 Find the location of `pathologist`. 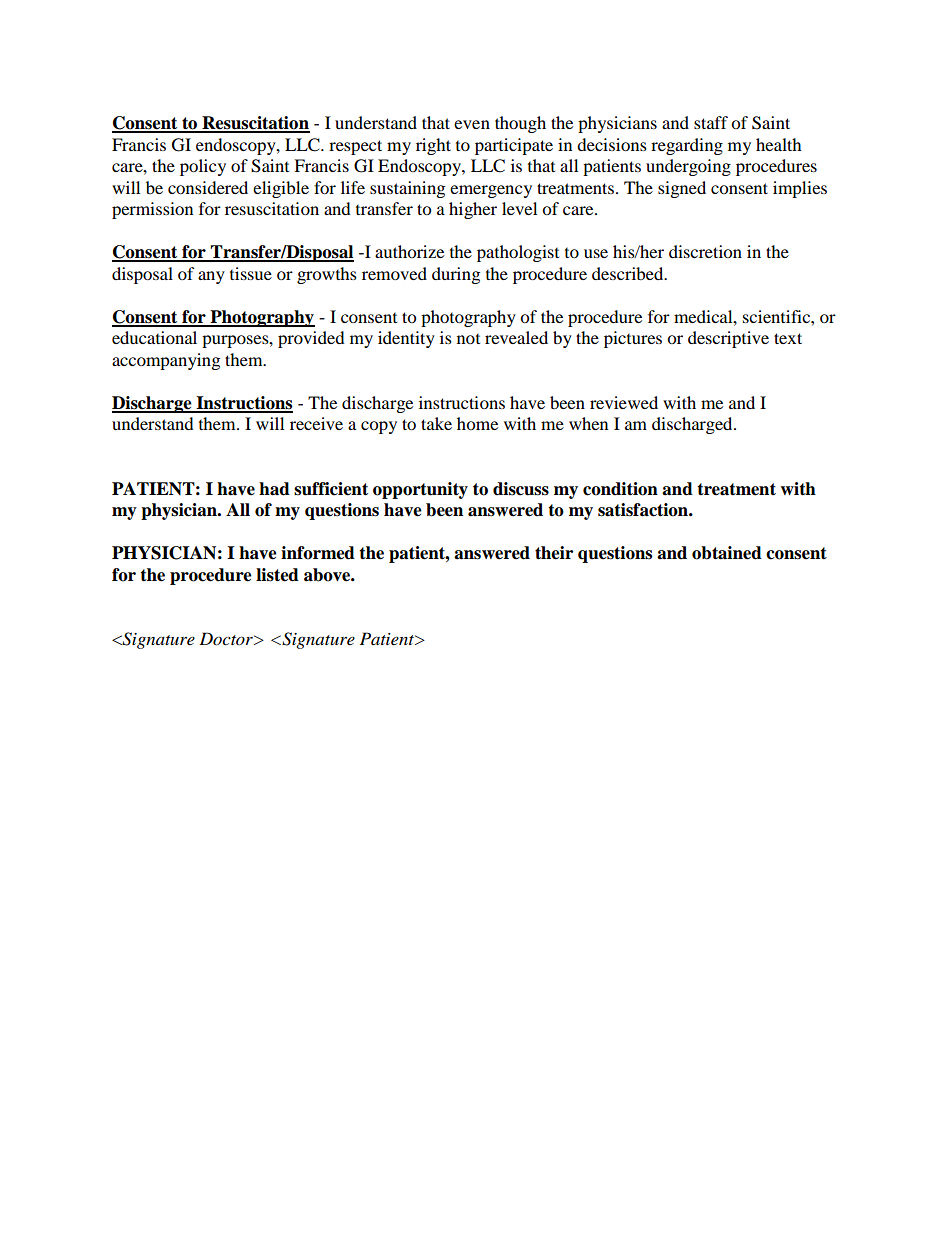

pathologist is located at coordinates (518, 253).
